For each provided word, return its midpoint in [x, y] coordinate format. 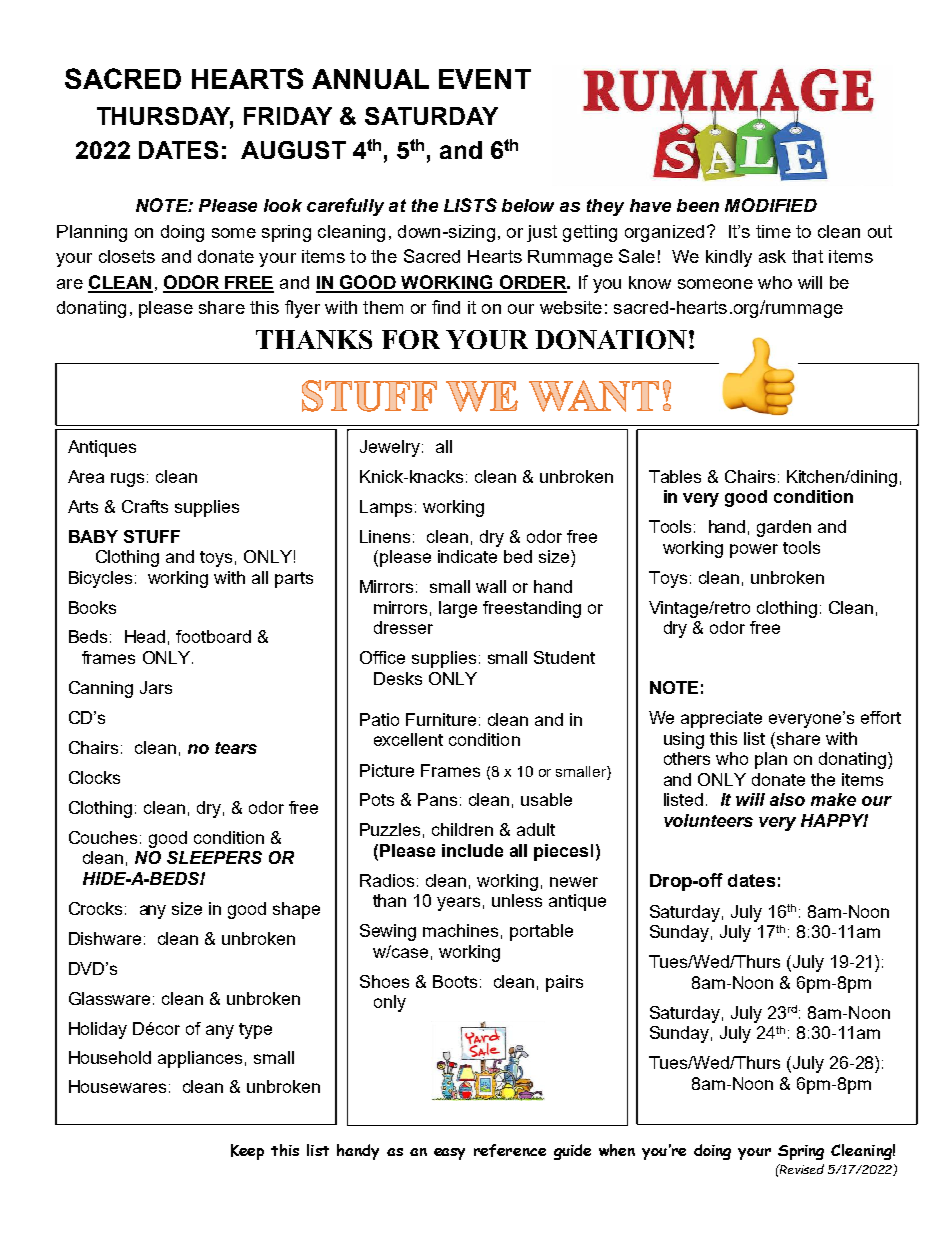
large [458, 609]
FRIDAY [288, 116]
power [754, 551]
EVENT [485, 79]
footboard [213, 636]
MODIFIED [771, 205]
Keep [247, 1152]
